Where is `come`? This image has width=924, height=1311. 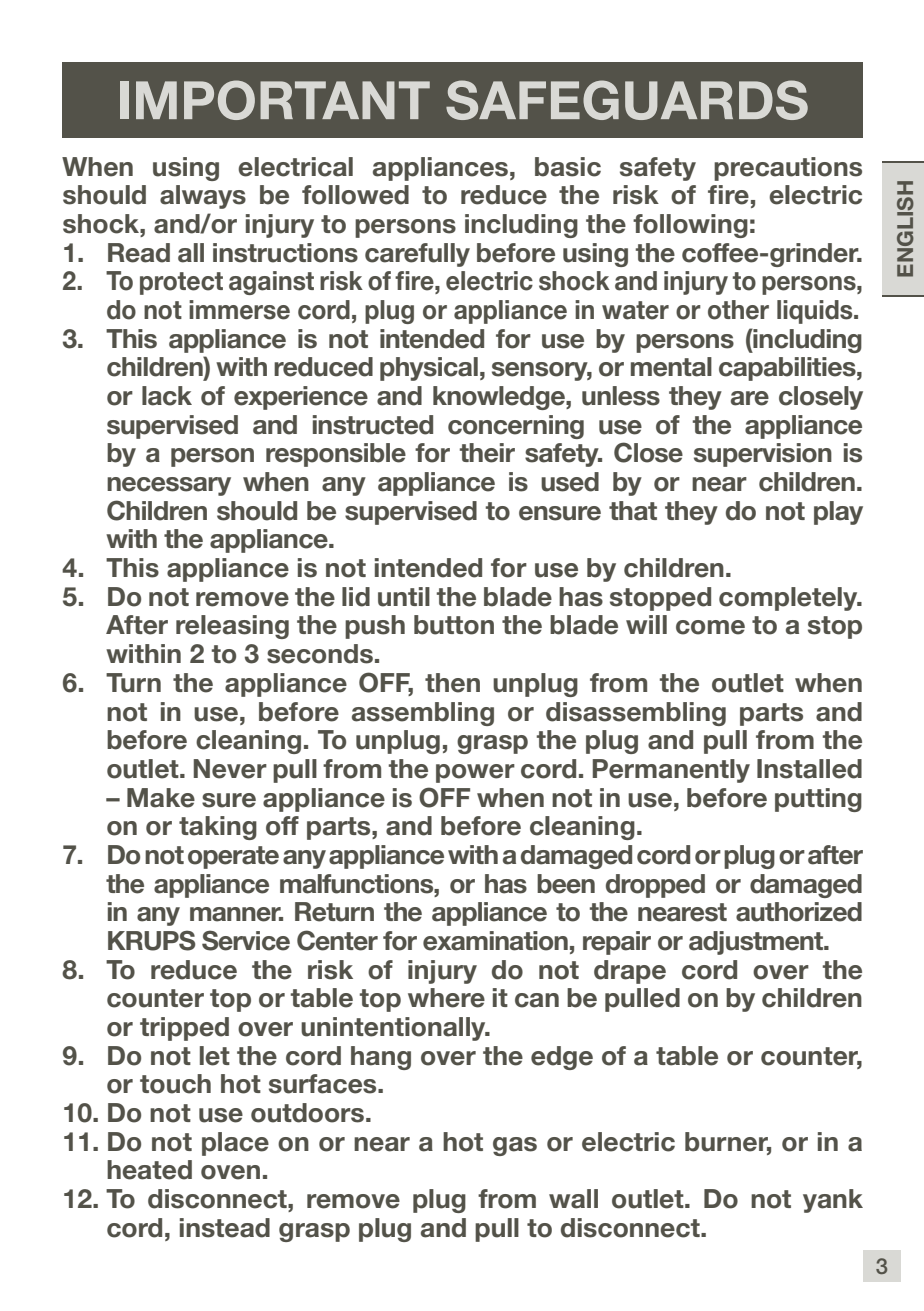
come is located at coordinates (710, 627).
